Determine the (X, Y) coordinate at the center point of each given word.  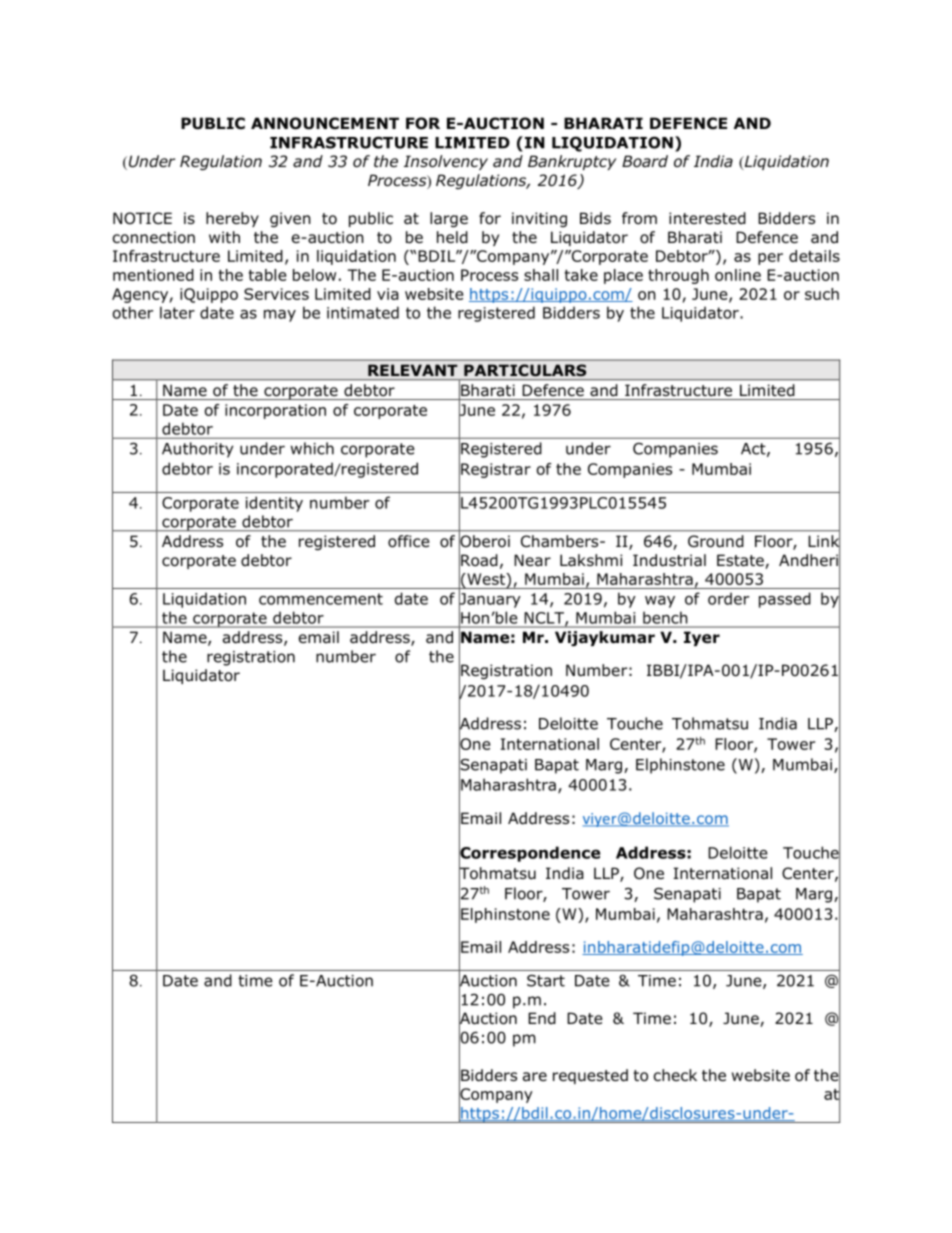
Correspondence (529, 854)
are (535, 1077)
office (409, 541)
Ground (716, 541)
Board (645, 161)
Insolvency (446, 162)
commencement (321, 599)
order (728, 598)
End (542, 1018)
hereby (232, 219)
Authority (197, 450)
